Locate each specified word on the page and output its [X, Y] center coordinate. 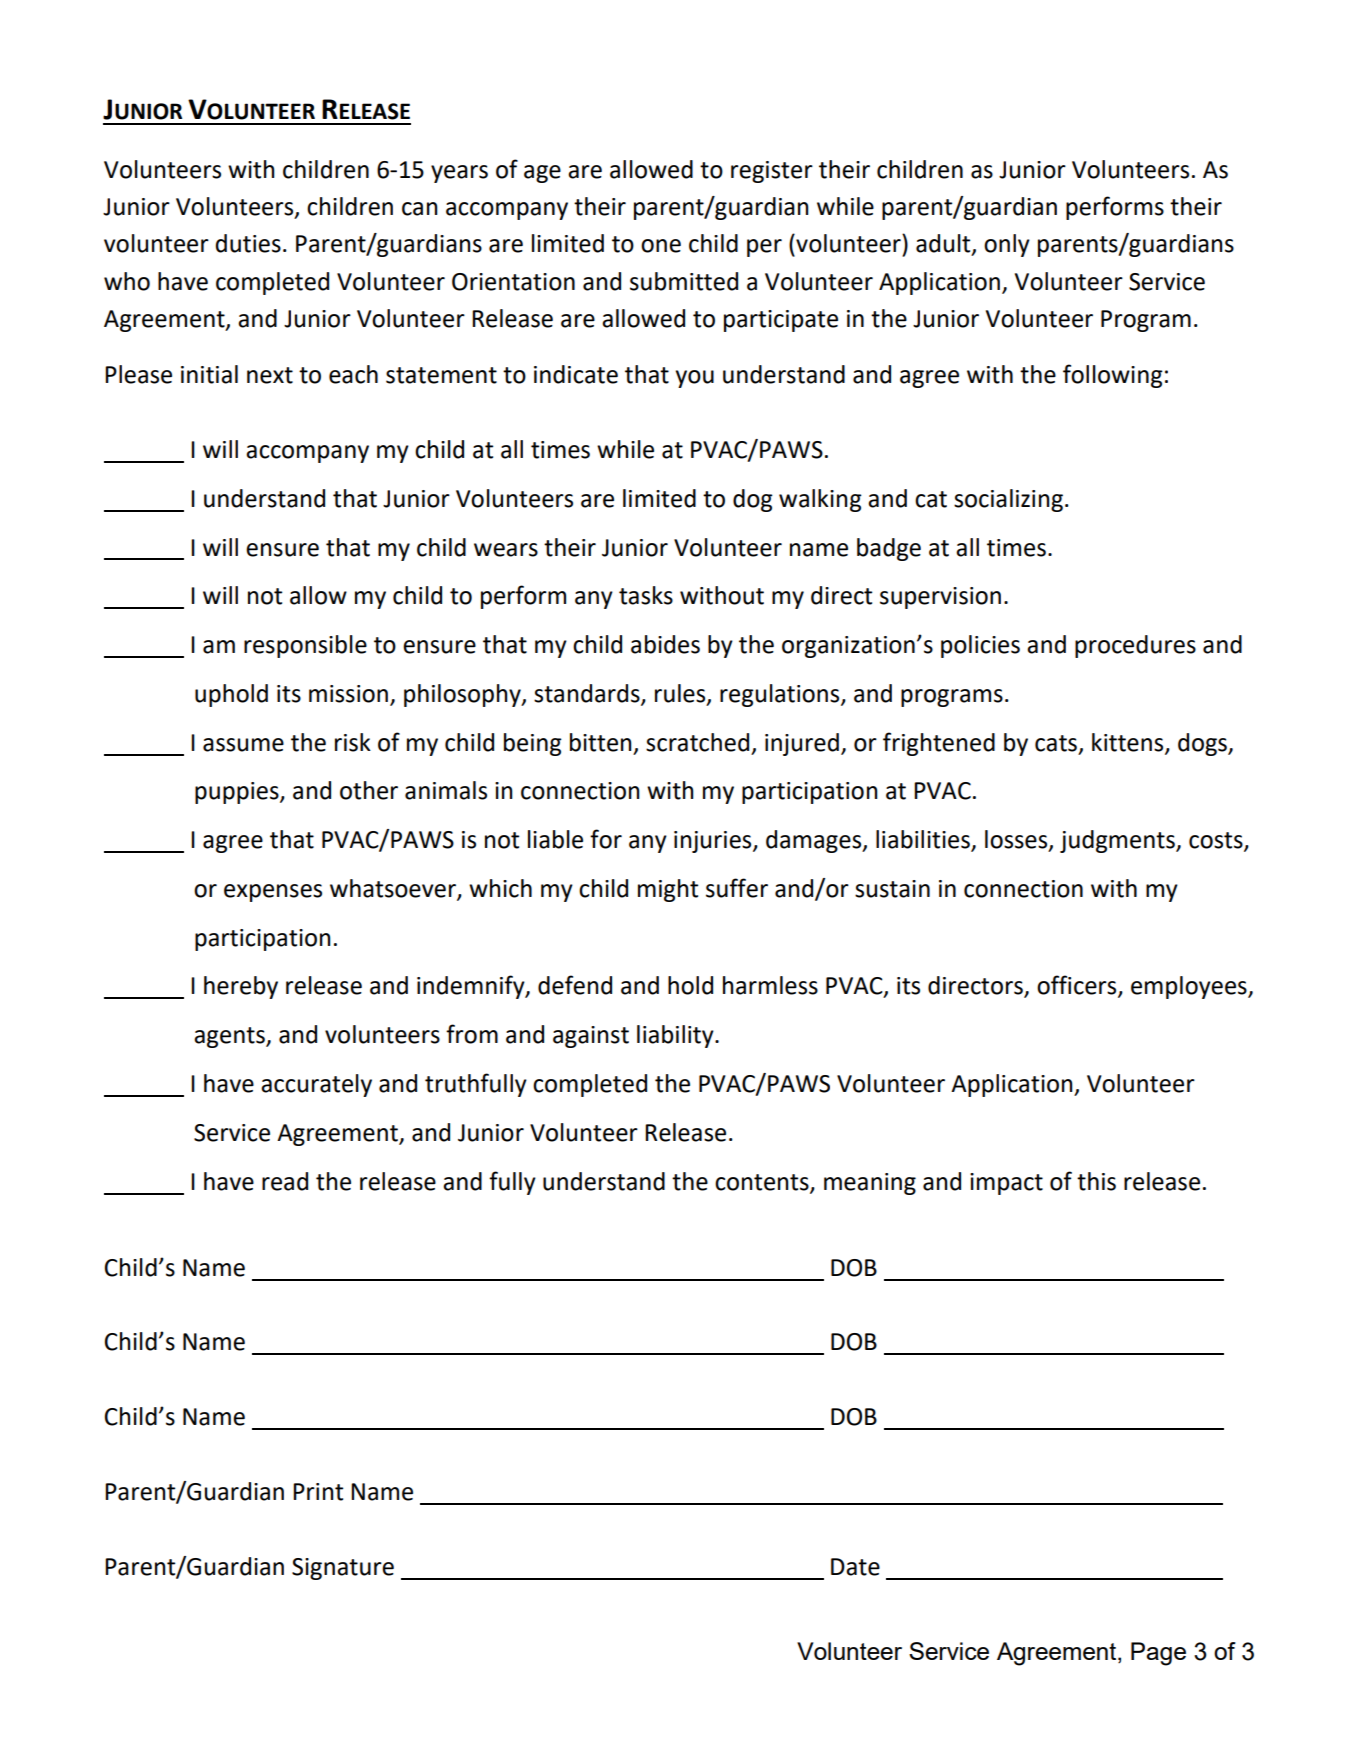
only [1007, 245]
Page [1158, 1654]
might [668, 890]
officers [1078, 986]
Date [855, 1567]
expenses [273, 893]
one [661, 246]
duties [248, 243]
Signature [343, 1569]
